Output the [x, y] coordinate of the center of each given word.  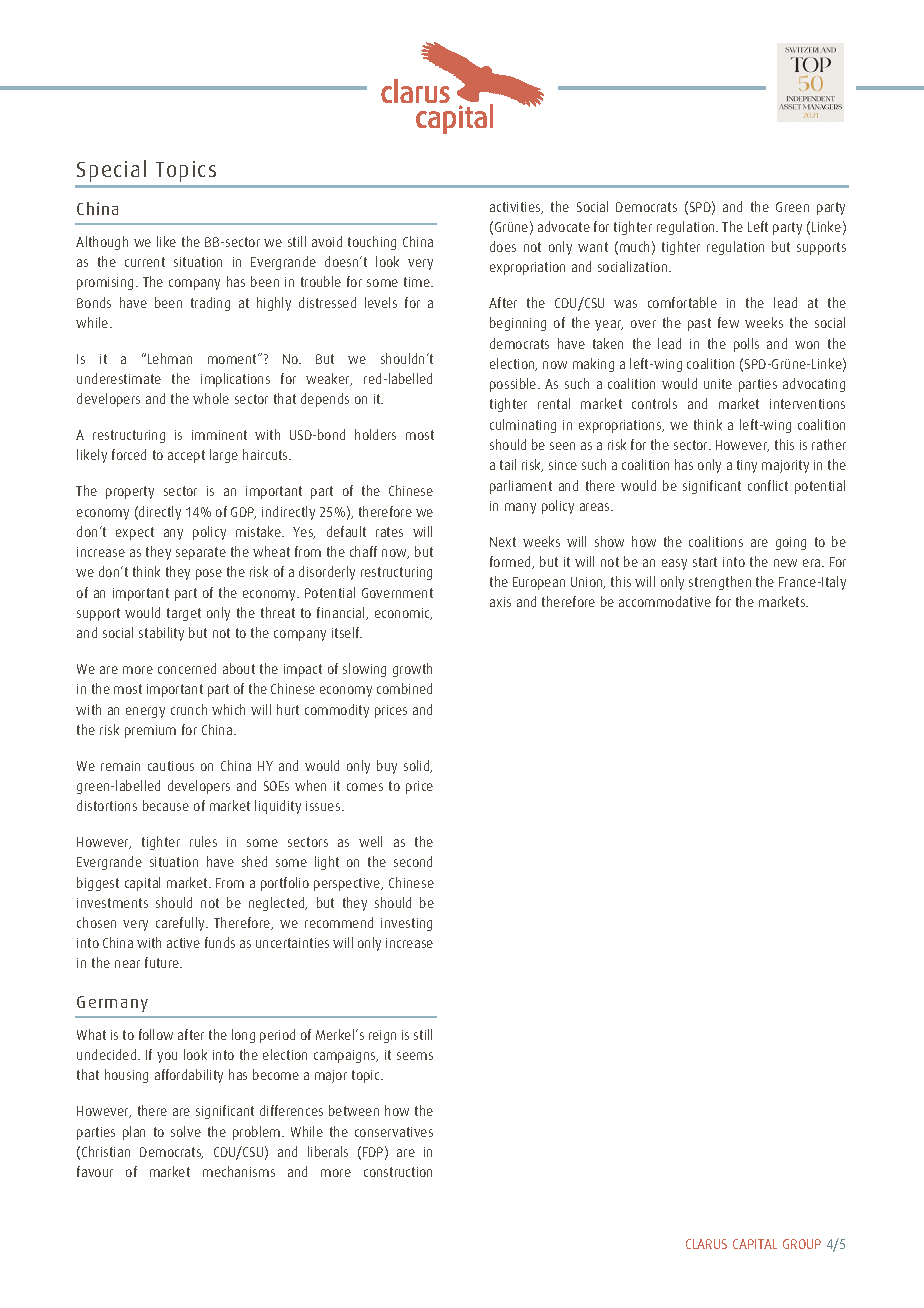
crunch [189, 709]
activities [516, 208]
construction [398, 1172]
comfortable [682, 302]
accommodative [665, 601]
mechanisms [239, 1171]
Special [111, 171]
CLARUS [706, 1244]
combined [404, 688]
